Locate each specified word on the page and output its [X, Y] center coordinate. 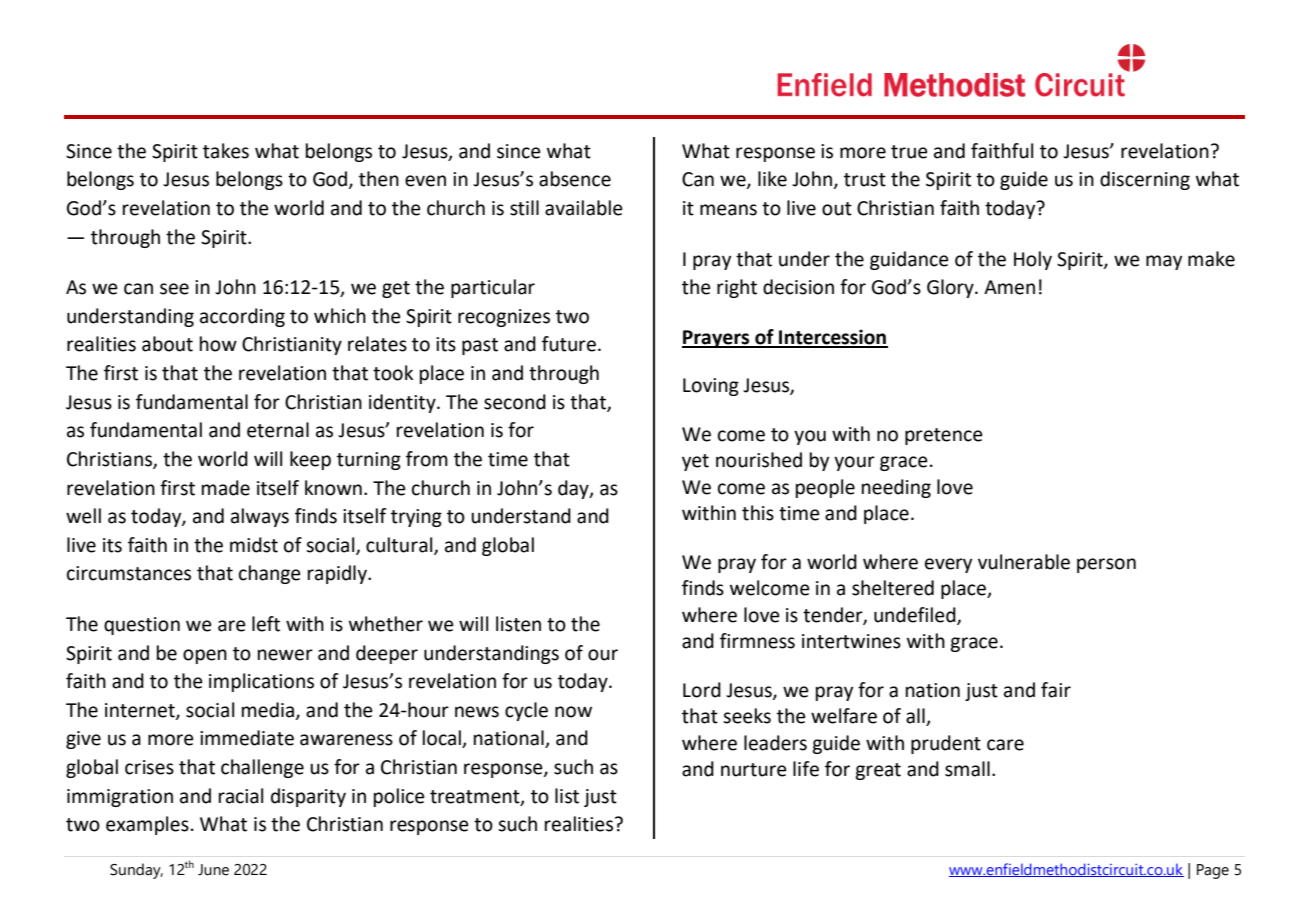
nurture [754, 770]
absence [575, 179]
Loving [711, 387]
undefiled [916, 615]
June [213, 870]
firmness [757, 641]
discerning [1145, 180]
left [266, 624]
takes [226, 151]
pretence [944, 436]
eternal [278, 430]
